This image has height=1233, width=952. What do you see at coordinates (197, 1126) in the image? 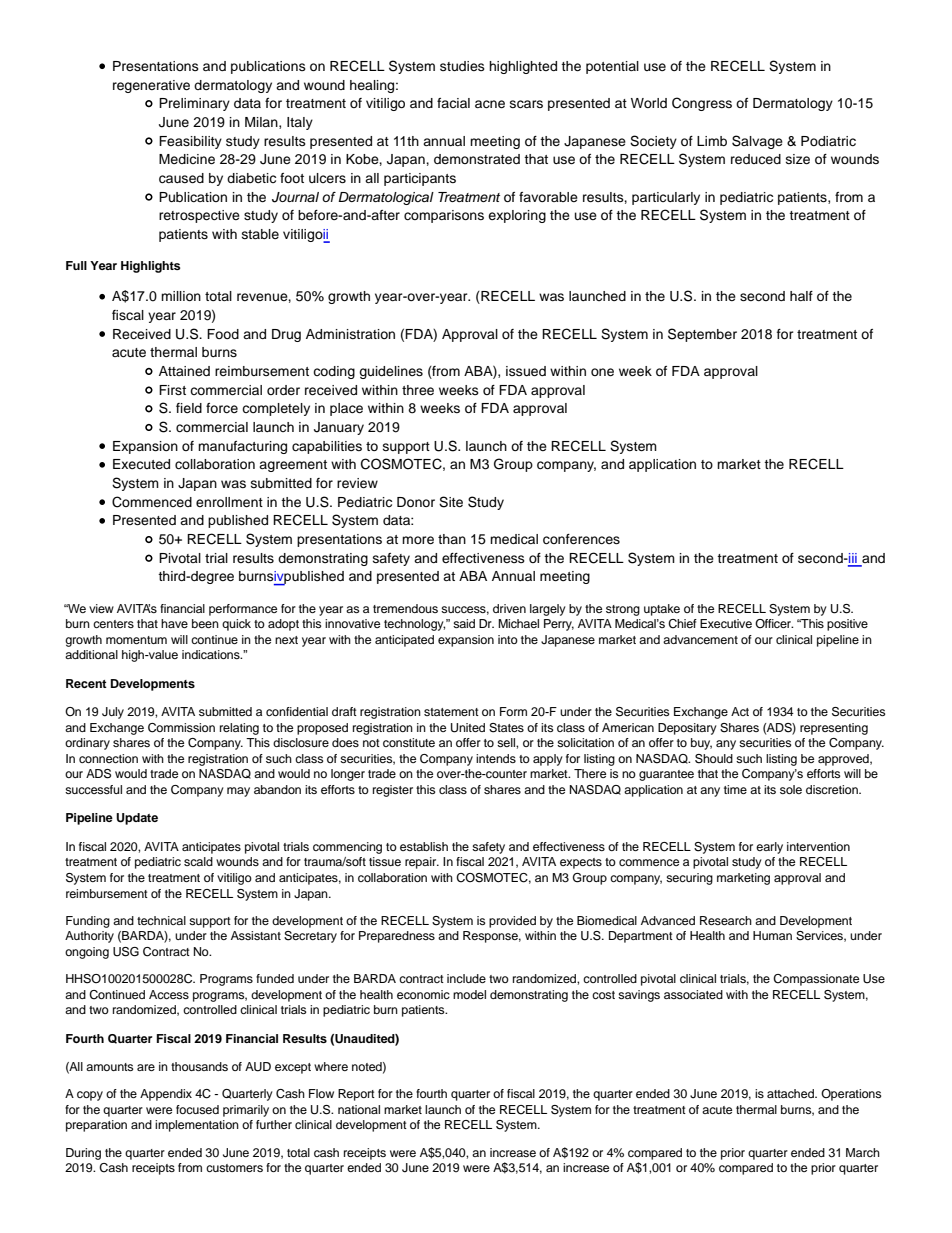
I see `implementation` at bounding box center [197, 1126].
